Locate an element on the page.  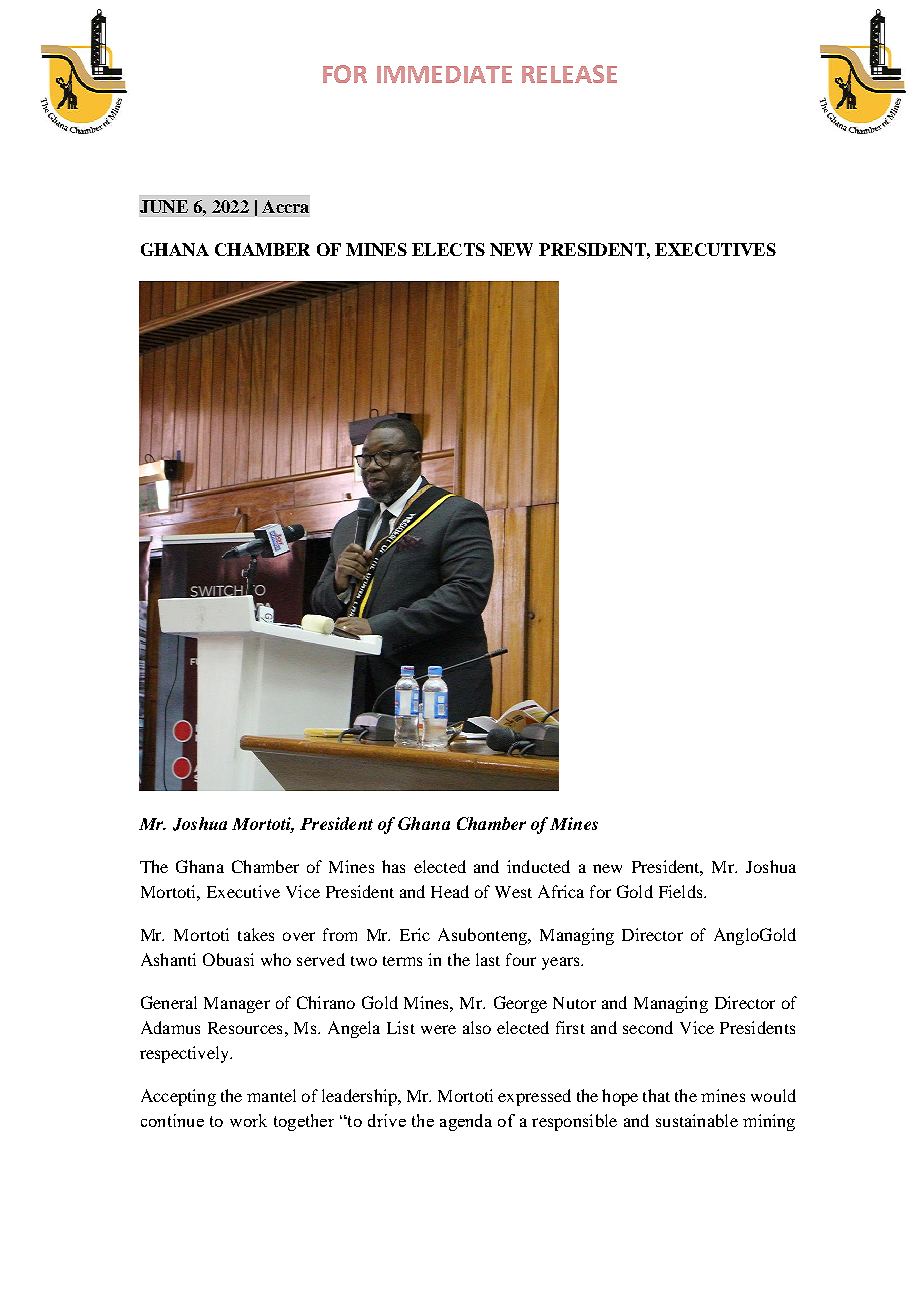
RELEASE is located at coordinates (569, 74).
